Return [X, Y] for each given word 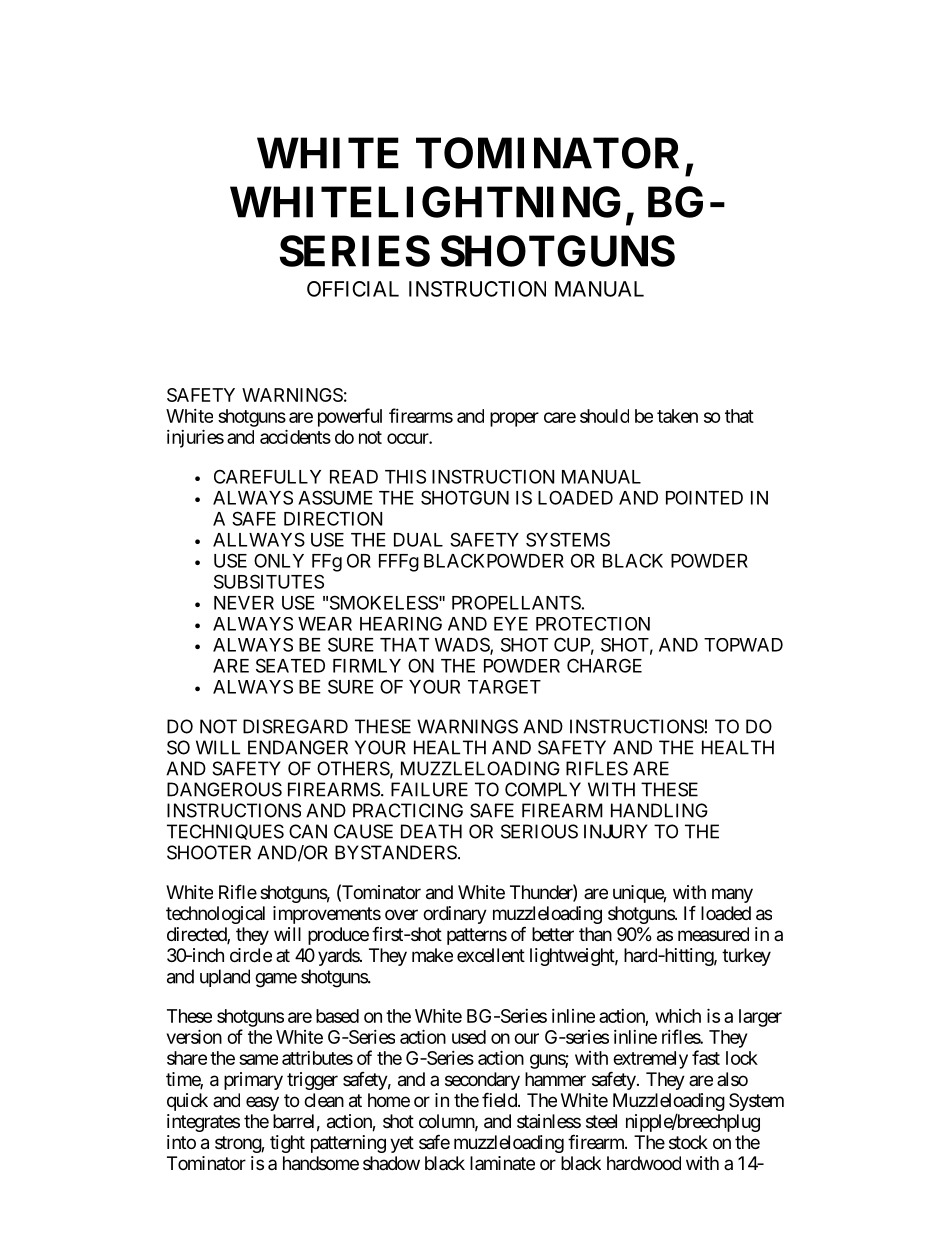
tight [287, 1144]
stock [688, 1142]
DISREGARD [295, 726]
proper [514, 419]
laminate [502, 1163]
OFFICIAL [353, 289]
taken [677, 416]
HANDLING [659, 810]
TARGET [504, 687]
